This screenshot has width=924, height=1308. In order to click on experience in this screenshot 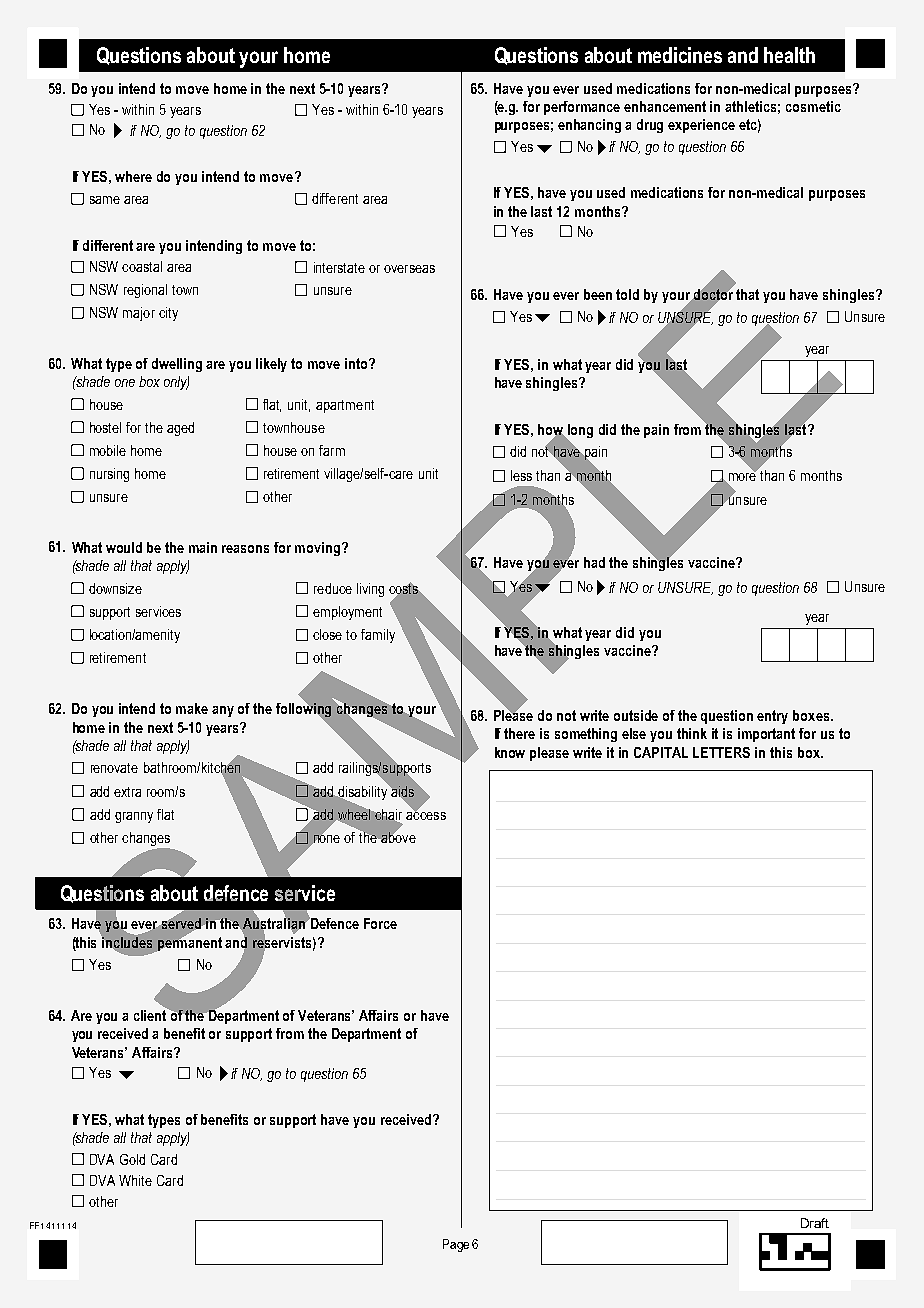, I will do `click(701, 126)`.
